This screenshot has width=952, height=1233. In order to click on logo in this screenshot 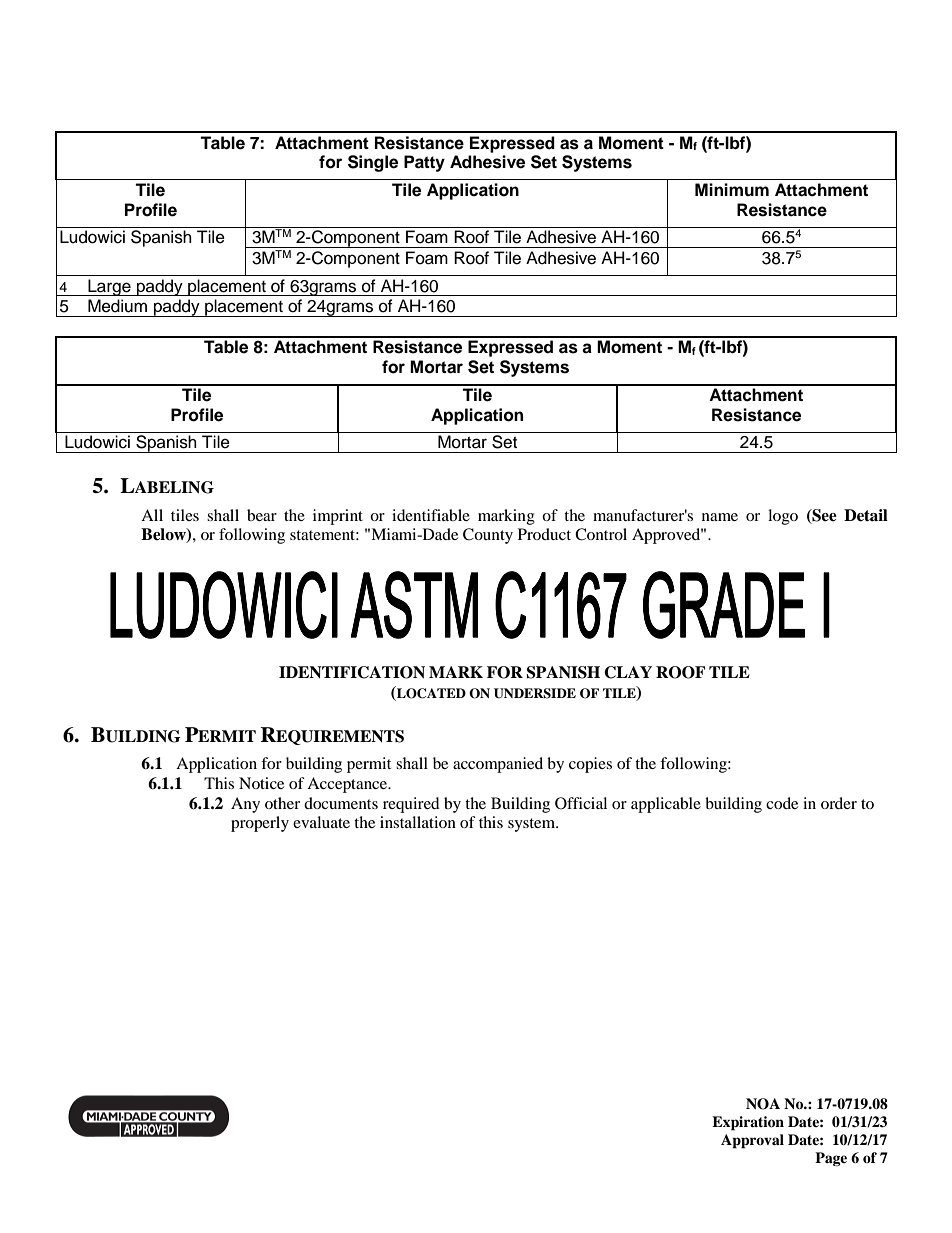, I will do `click(783, 517)`.
